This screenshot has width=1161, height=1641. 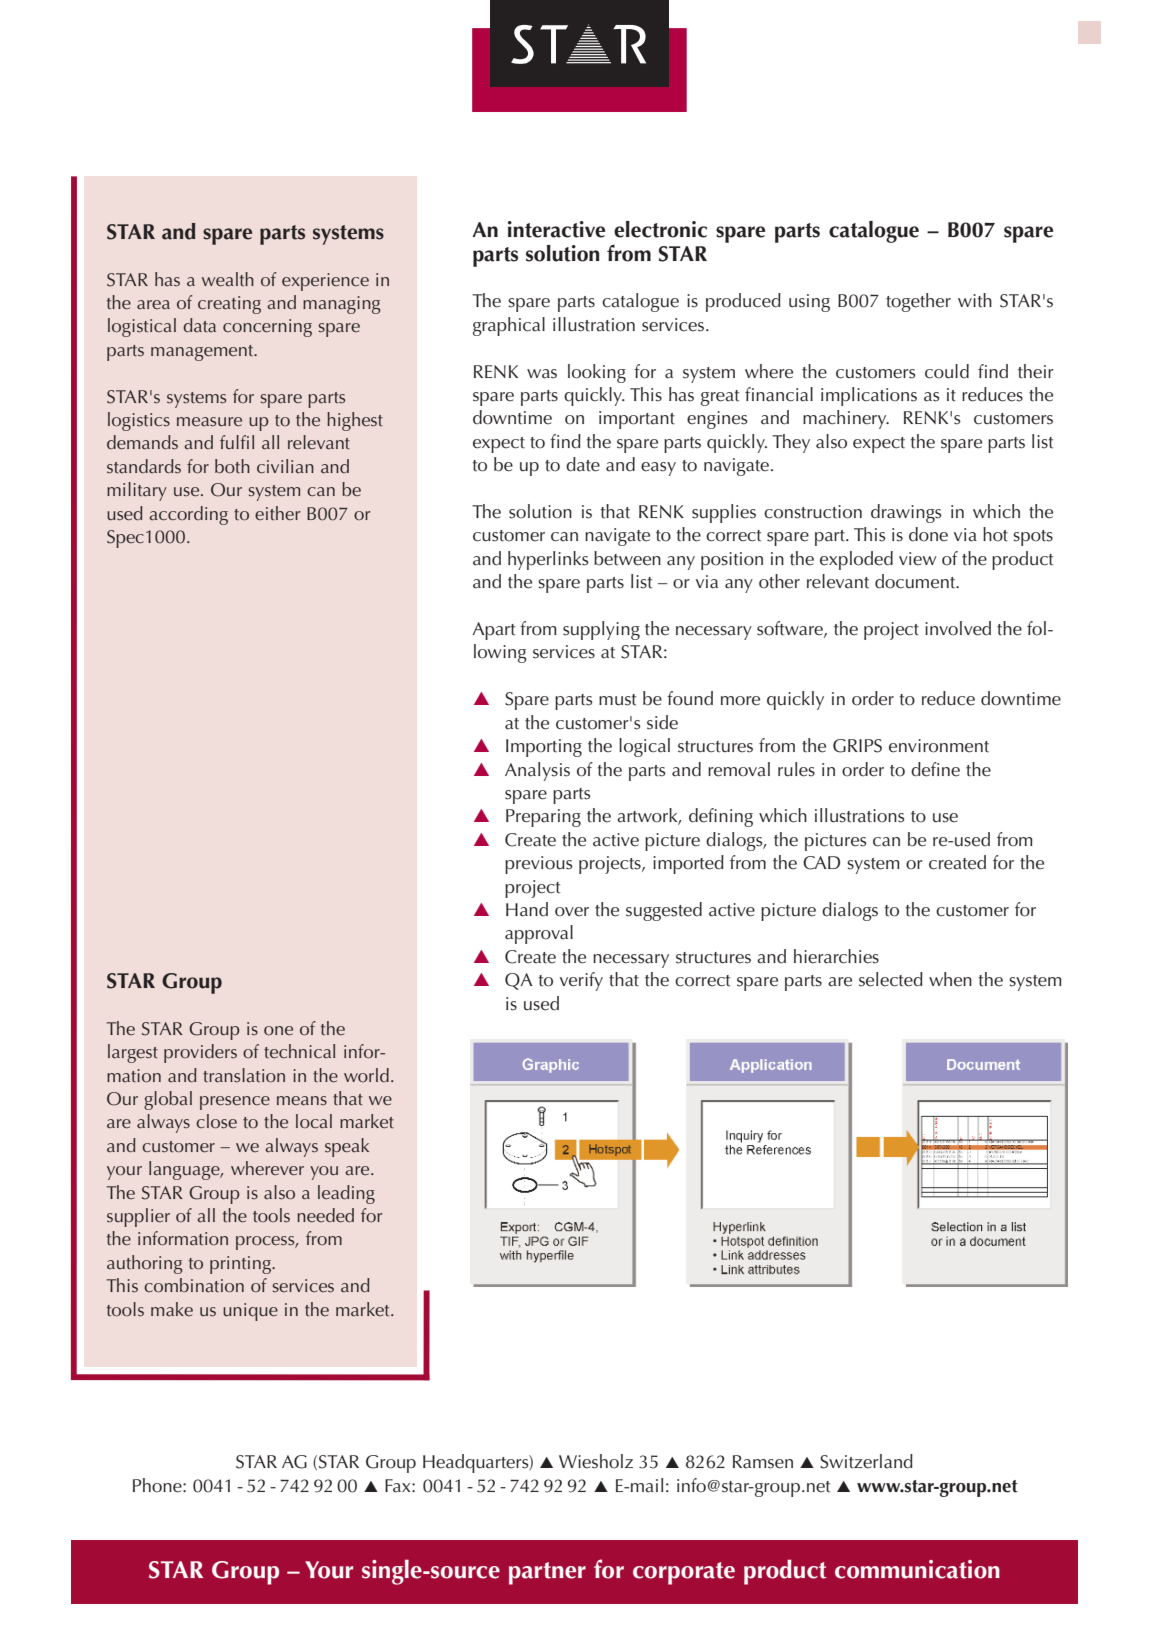 I want to click on environment, so click(x=939, y=746).
